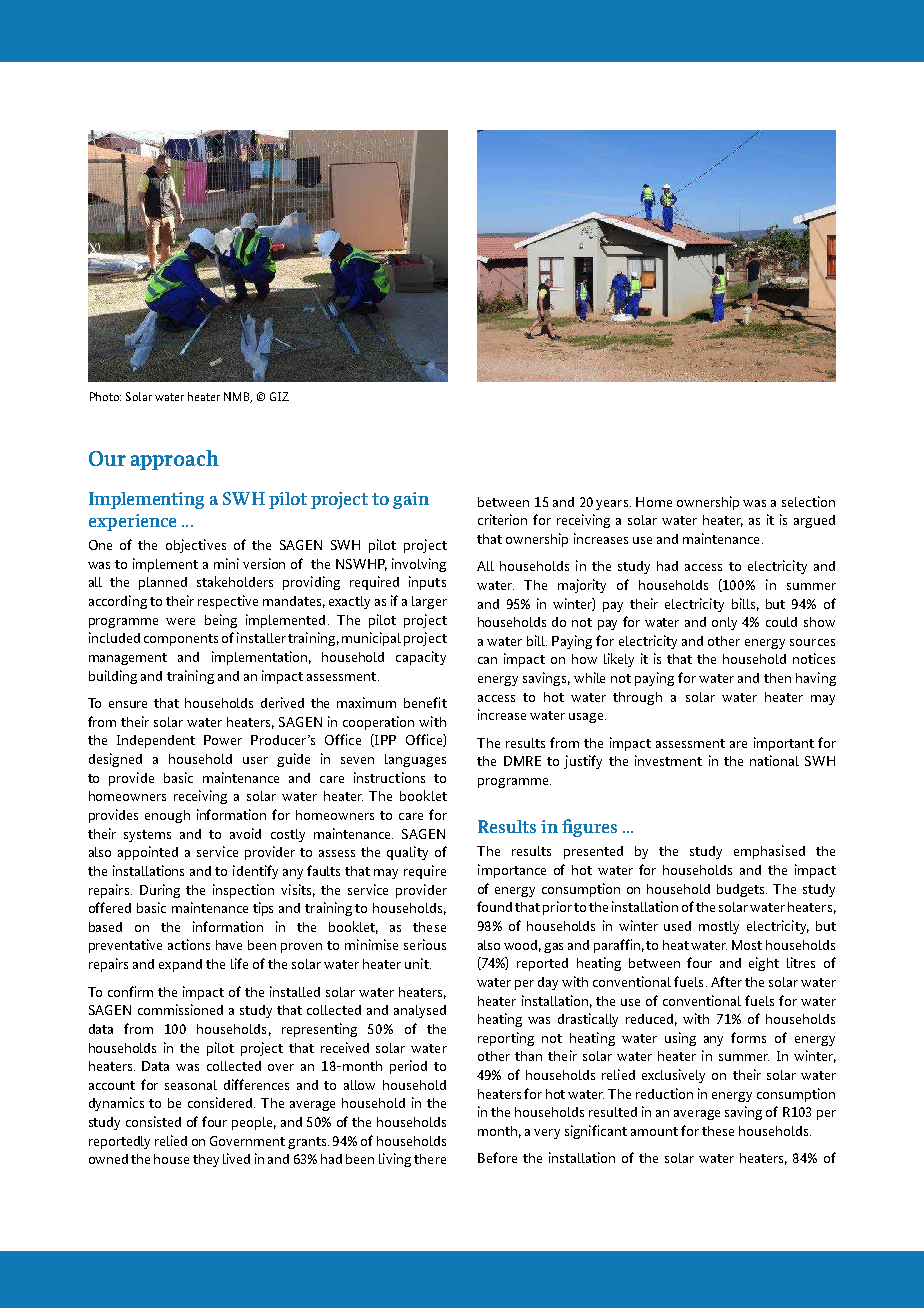 The image size is (924, 1308). What do you see at coordinates (654, 1131) in the screenshot?
I see `amount` at bounding box center [654, 1131].
